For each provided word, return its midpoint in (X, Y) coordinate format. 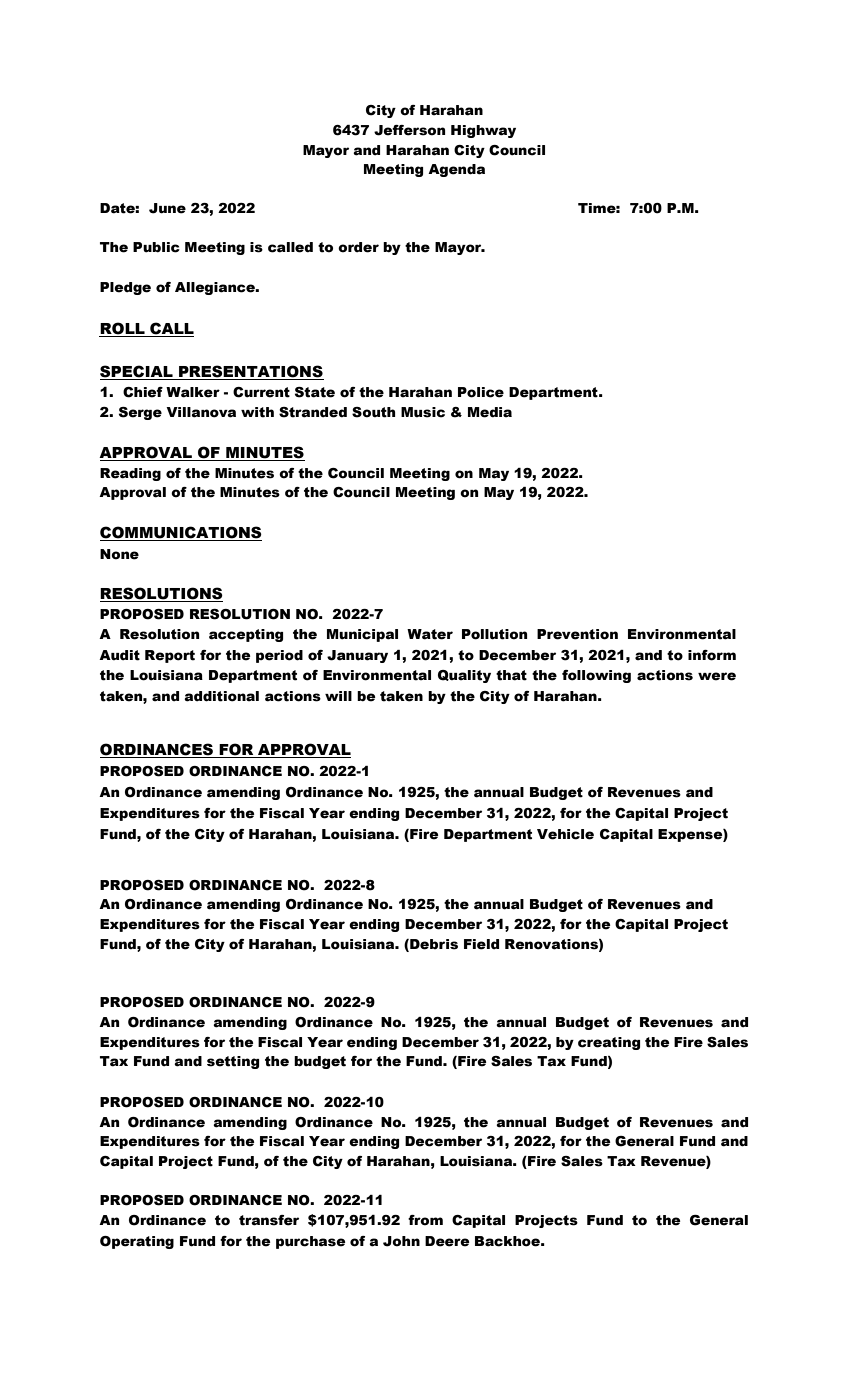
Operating (137, 1242)
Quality (464, 676)
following (596, 676)
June (167, 208)
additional (221, 696)
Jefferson (410, 130)
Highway (483, 131)
